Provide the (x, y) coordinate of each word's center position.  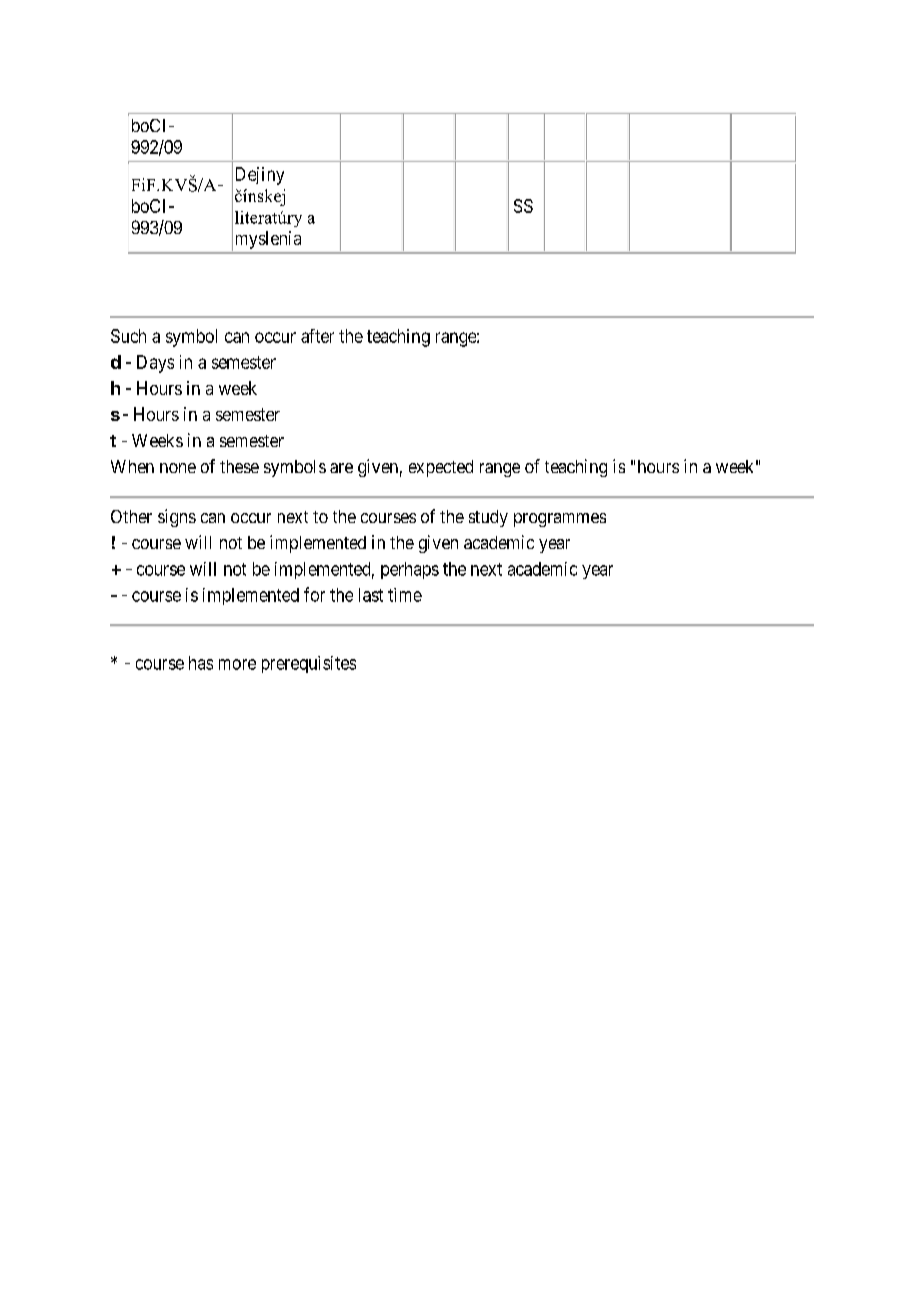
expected (441, 468)
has (201, 663)
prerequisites (309, 664)
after (317, 336)
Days (155, 364)
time (405, 595)
